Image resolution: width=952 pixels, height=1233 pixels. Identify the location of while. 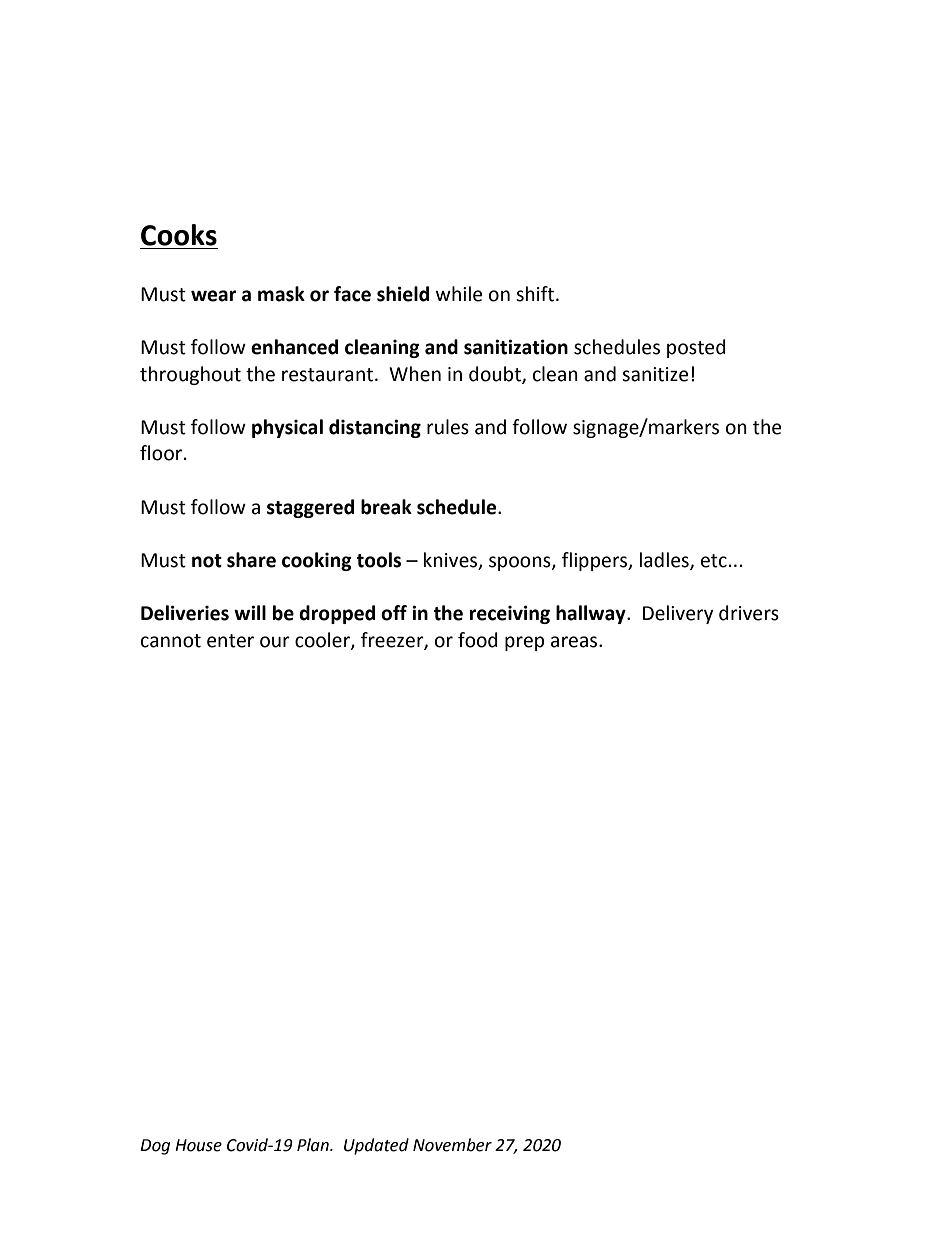
(459, 294).
